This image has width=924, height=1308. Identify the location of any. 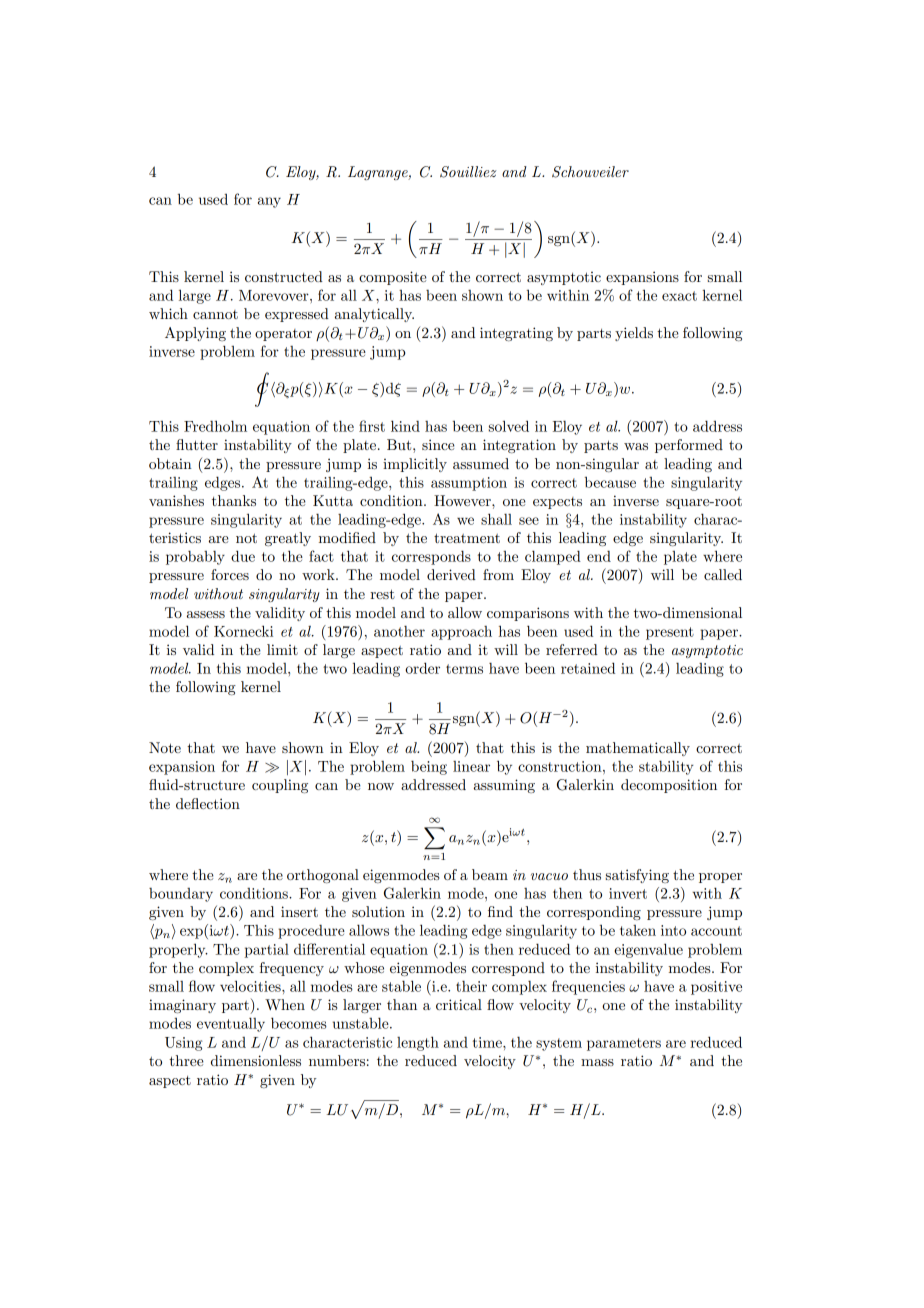
(269, 202).
